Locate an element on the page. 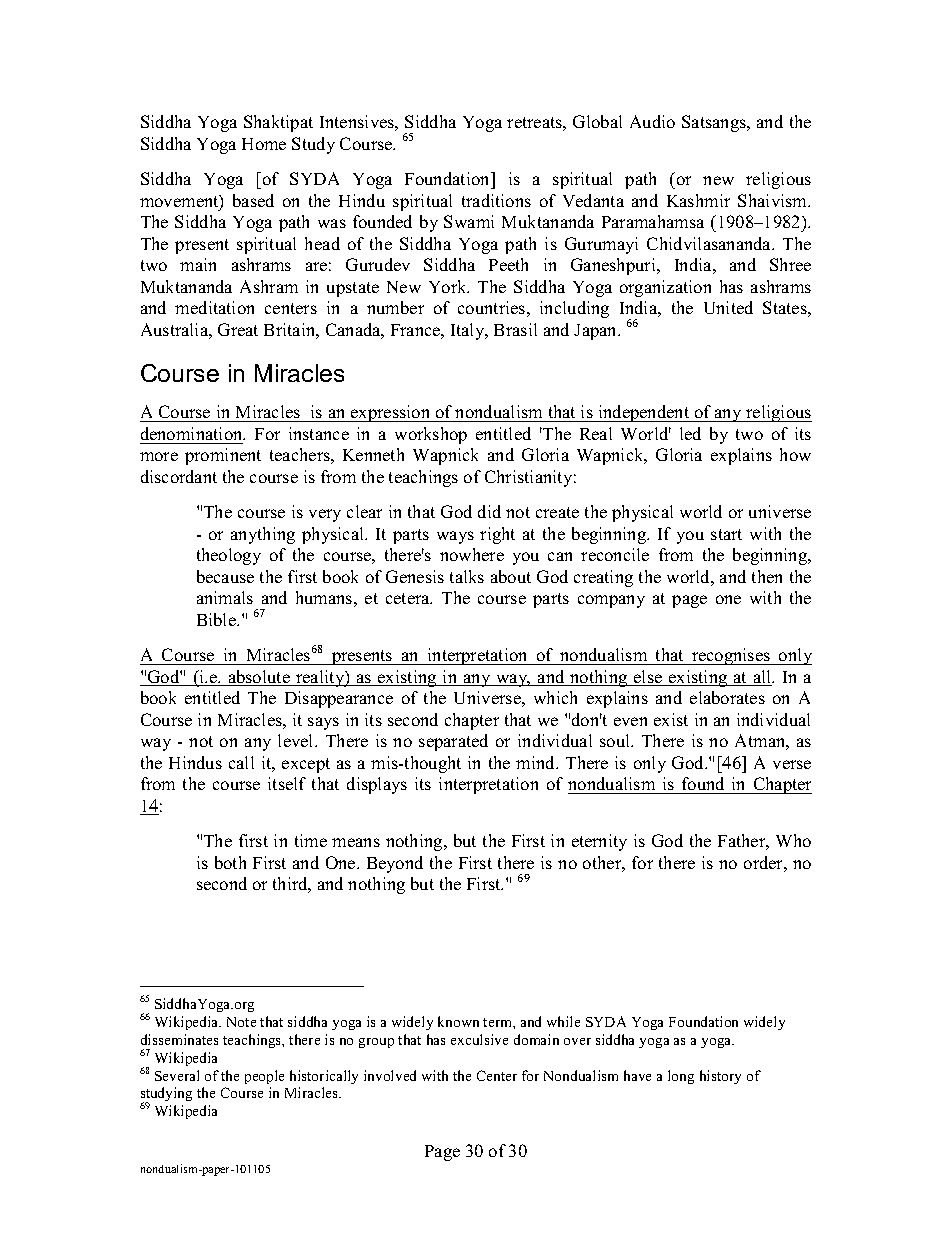  separated is located at coordinates (453, 742).
